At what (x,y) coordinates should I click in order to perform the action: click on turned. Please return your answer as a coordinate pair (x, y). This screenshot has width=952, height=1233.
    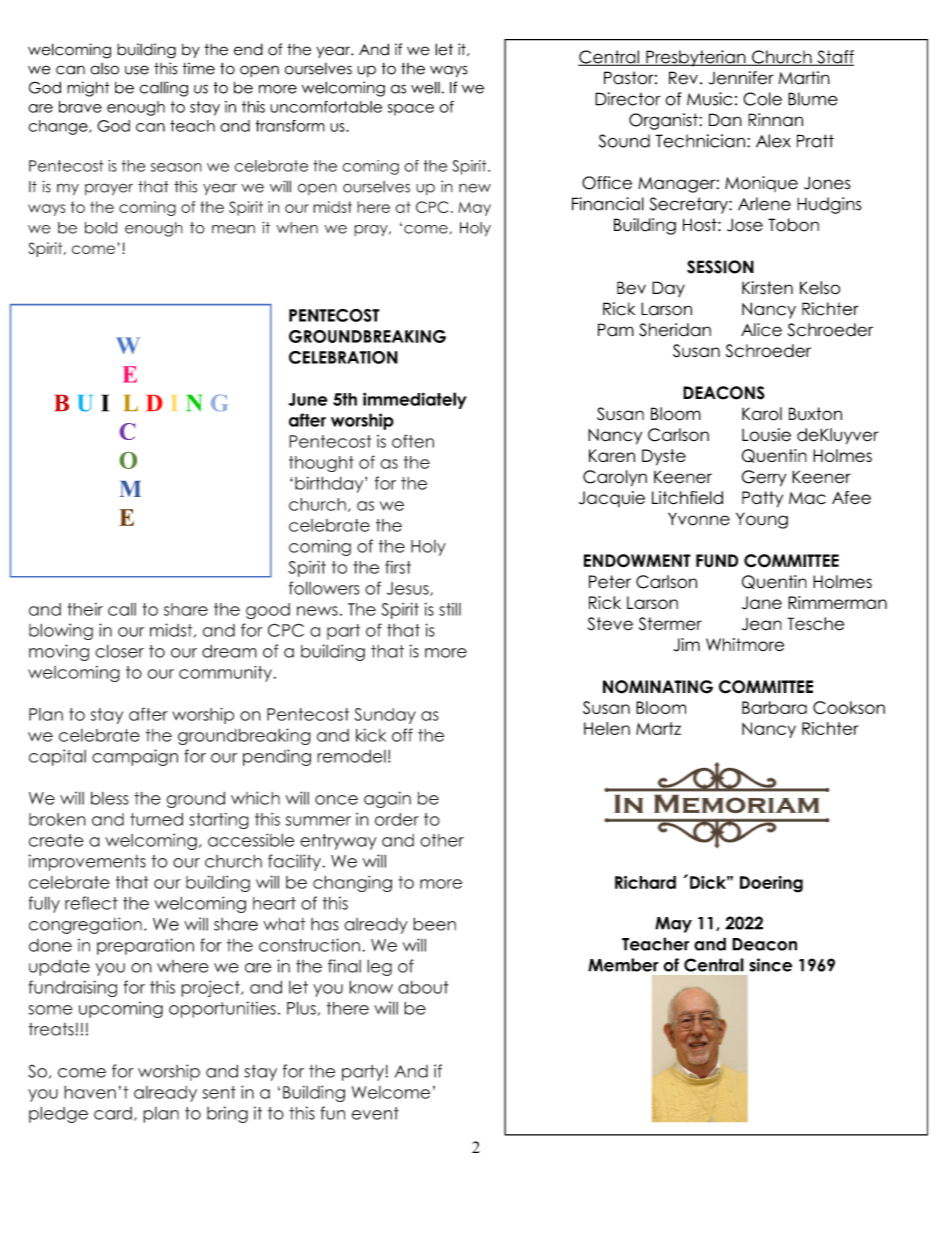
    Looking at the image, I should click on (156, 819).
